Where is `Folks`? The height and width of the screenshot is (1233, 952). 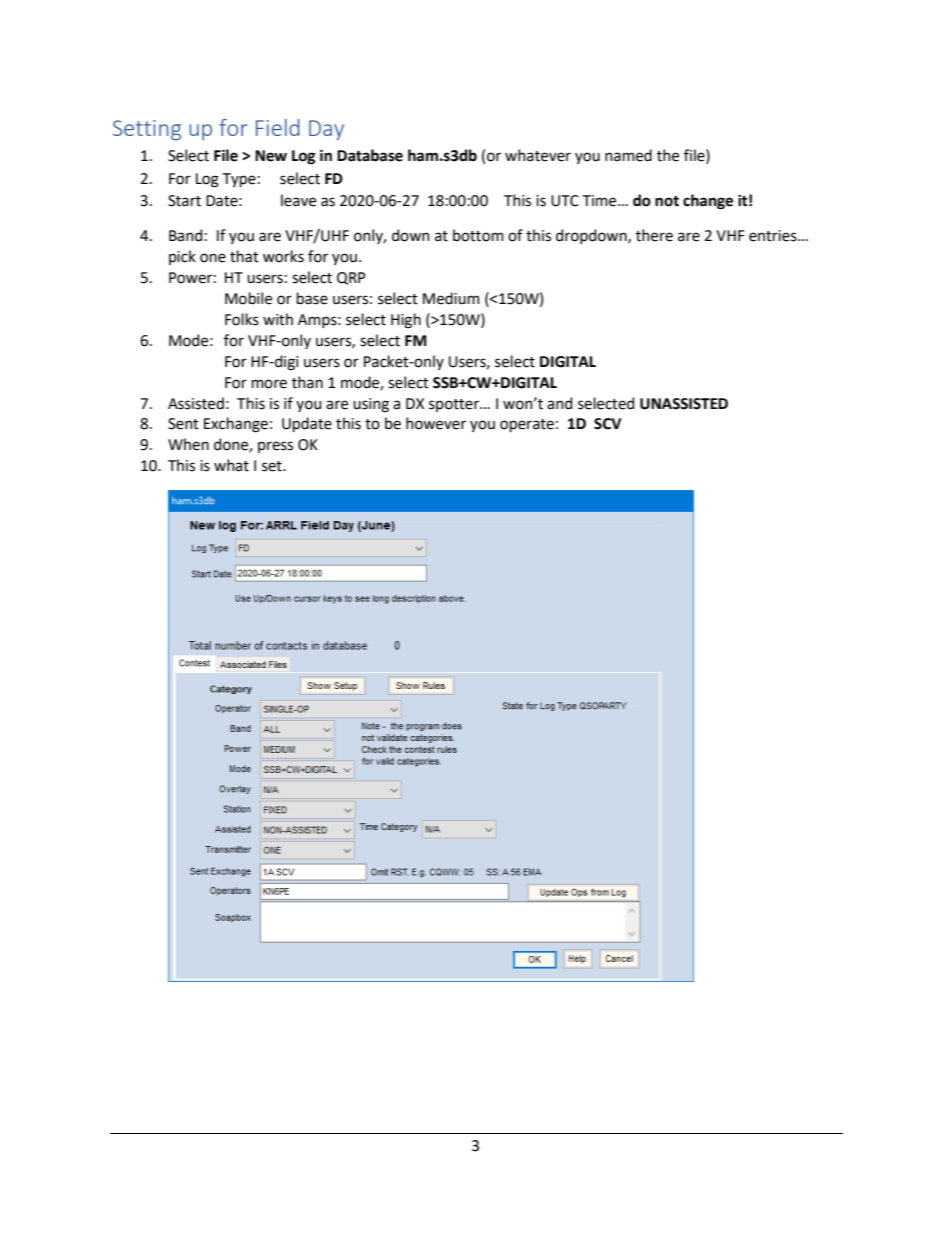
Folks is located at coordinates (242, 319).
